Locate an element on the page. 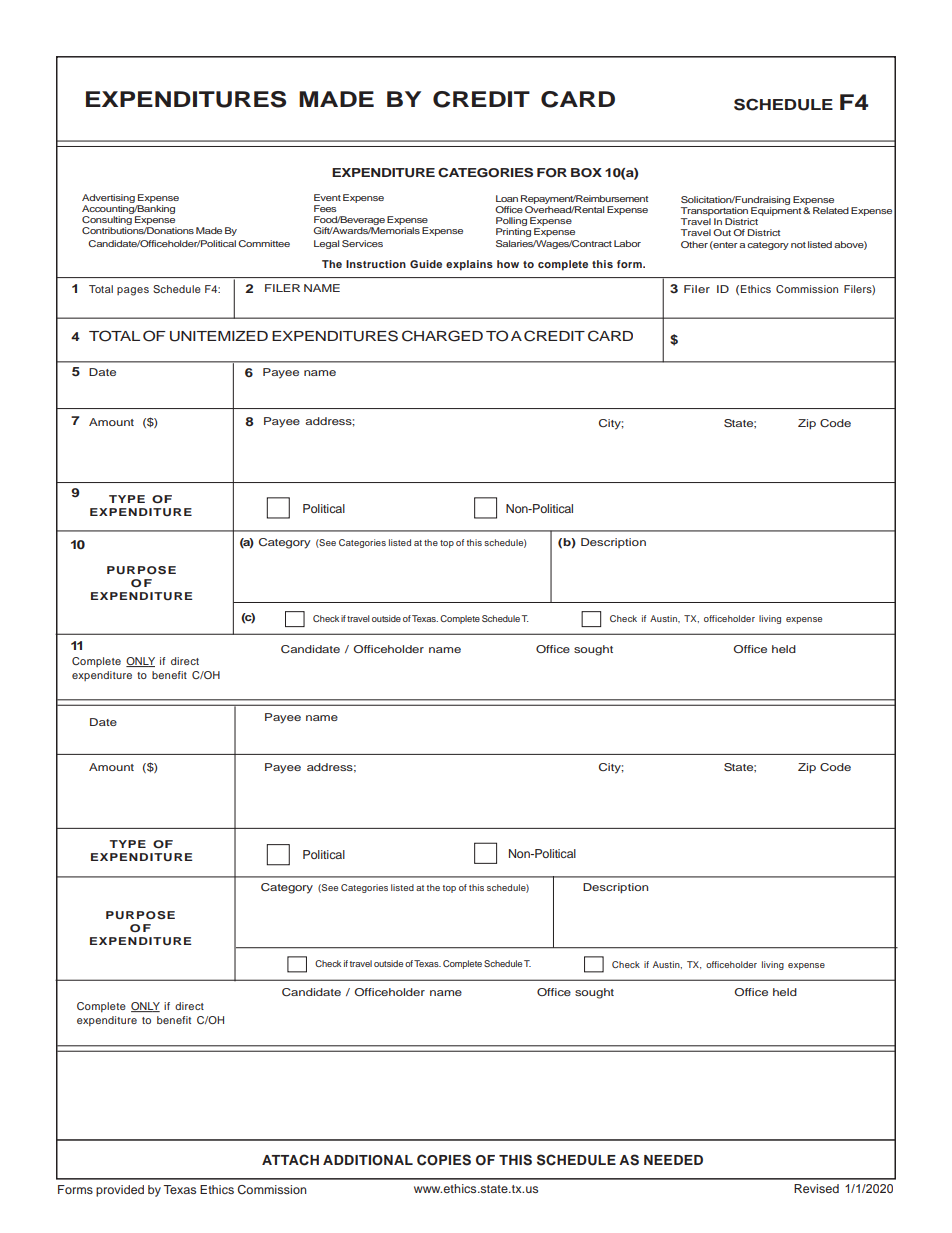 The width and height of the page is (952, 1233). CHARGED is located at coordinates (442, 336).
